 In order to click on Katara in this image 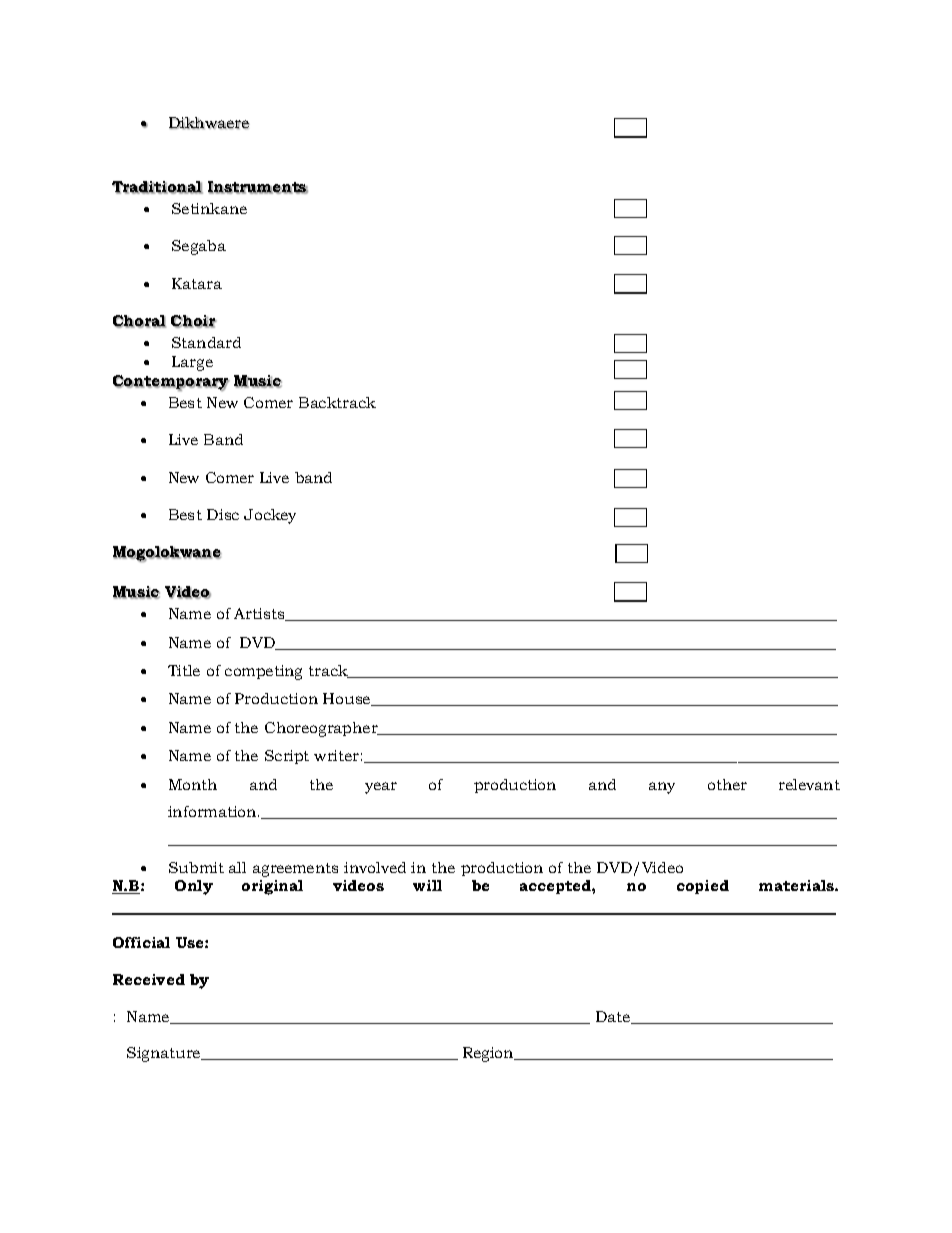, I will do `click(197, 283)`.
